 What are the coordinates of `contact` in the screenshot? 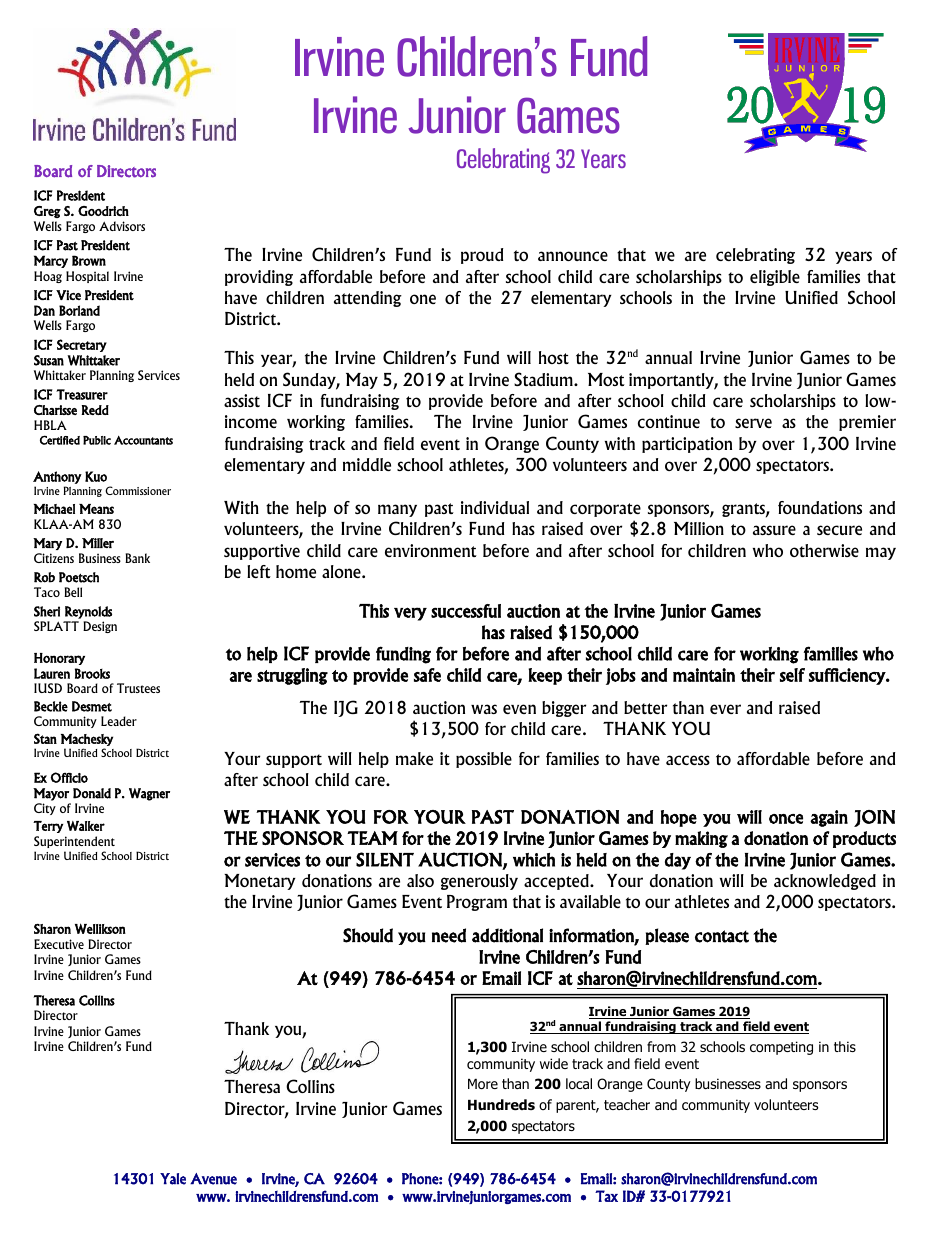 It's located at (722, 936).
